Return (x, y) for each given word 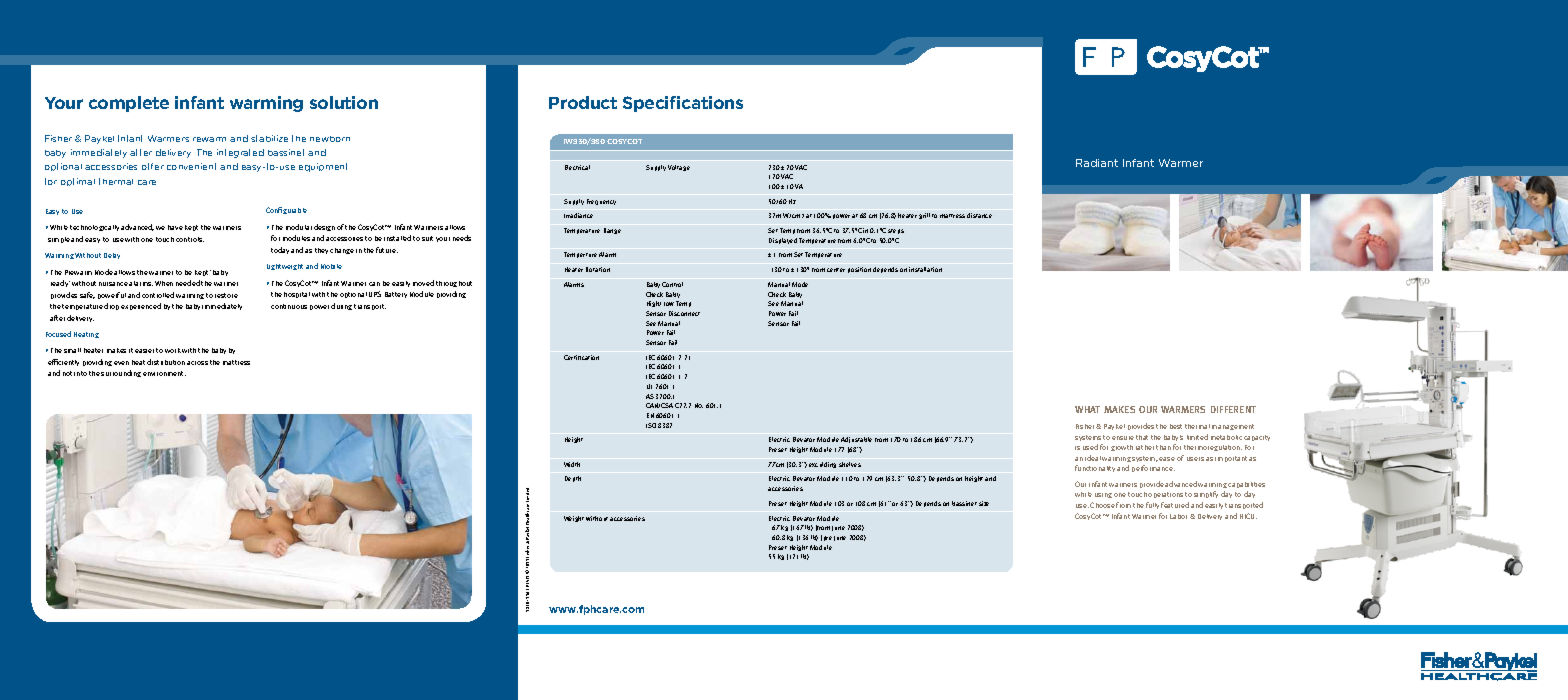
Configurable (286, 210)
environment (164, 373)
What (1087, 409)
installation (925, 269)
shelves (850, 464)
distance (979, 215)
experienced (141, 306)
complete (129, 104)
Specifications (683, 104)
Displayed (783, 241)
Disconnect (684, 313)
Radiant (1097, 163)
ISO (651, 425)
